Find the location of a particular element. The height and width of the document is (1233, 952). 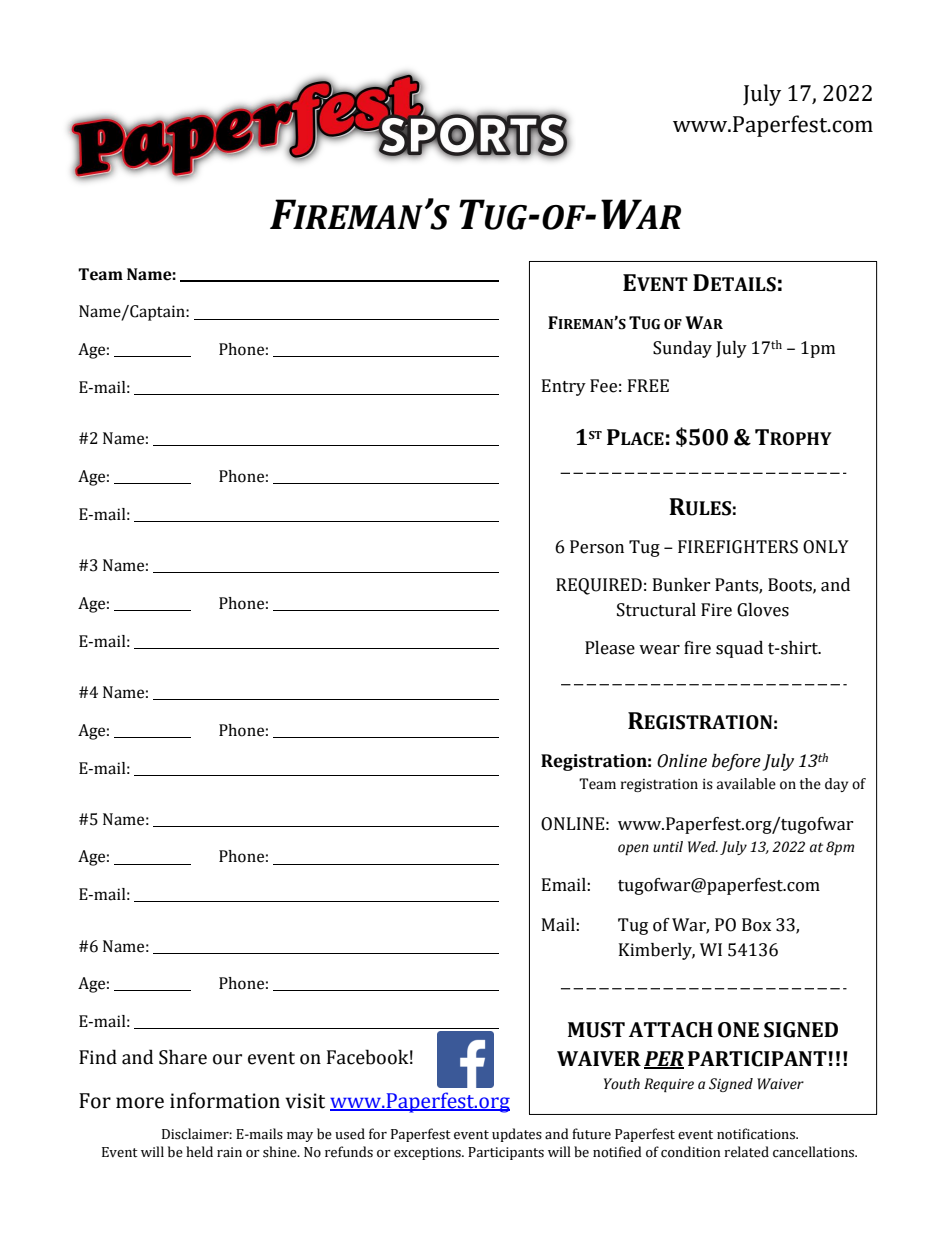

Please is located at coordinates (610, 648).
